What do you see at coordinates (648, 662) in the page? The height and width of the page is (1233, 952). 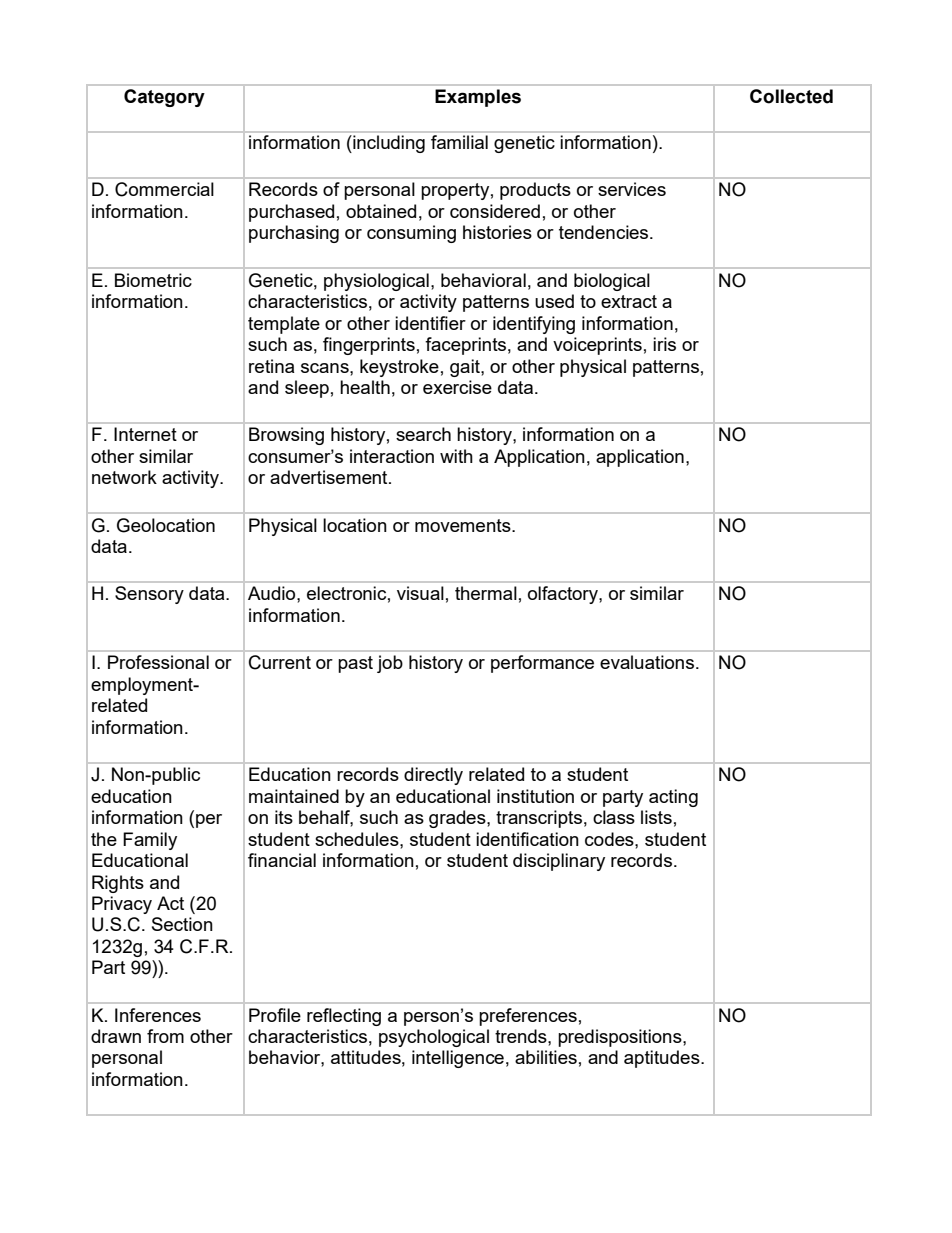 I see `evaluations` at bounding box center [648, 662].
